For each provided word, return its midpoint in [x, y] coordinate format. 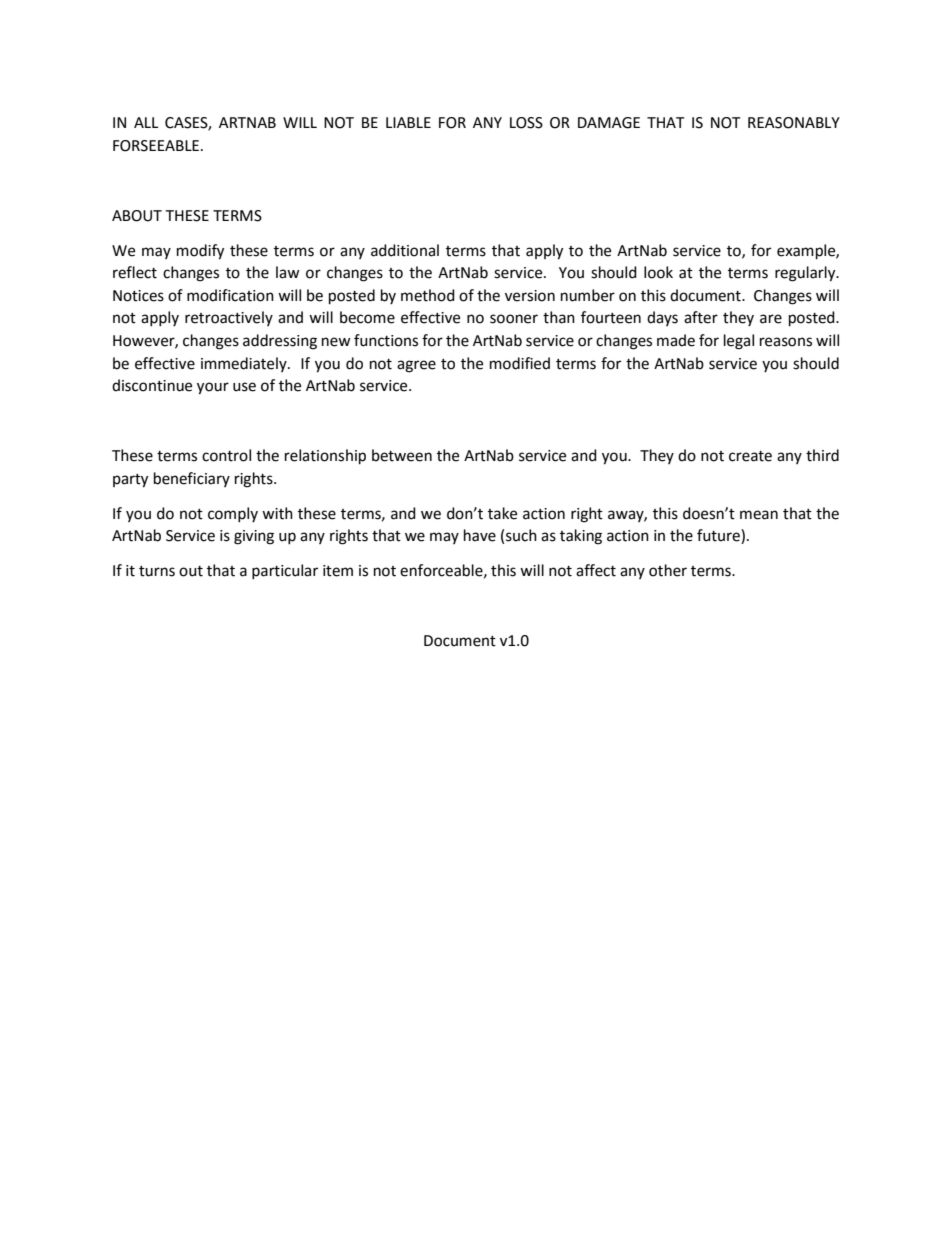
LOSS [526, 123]
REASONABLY [794, 123]
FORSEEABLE [157, 146]
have [480, 535]
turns [157, 571]
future [719, 536]
